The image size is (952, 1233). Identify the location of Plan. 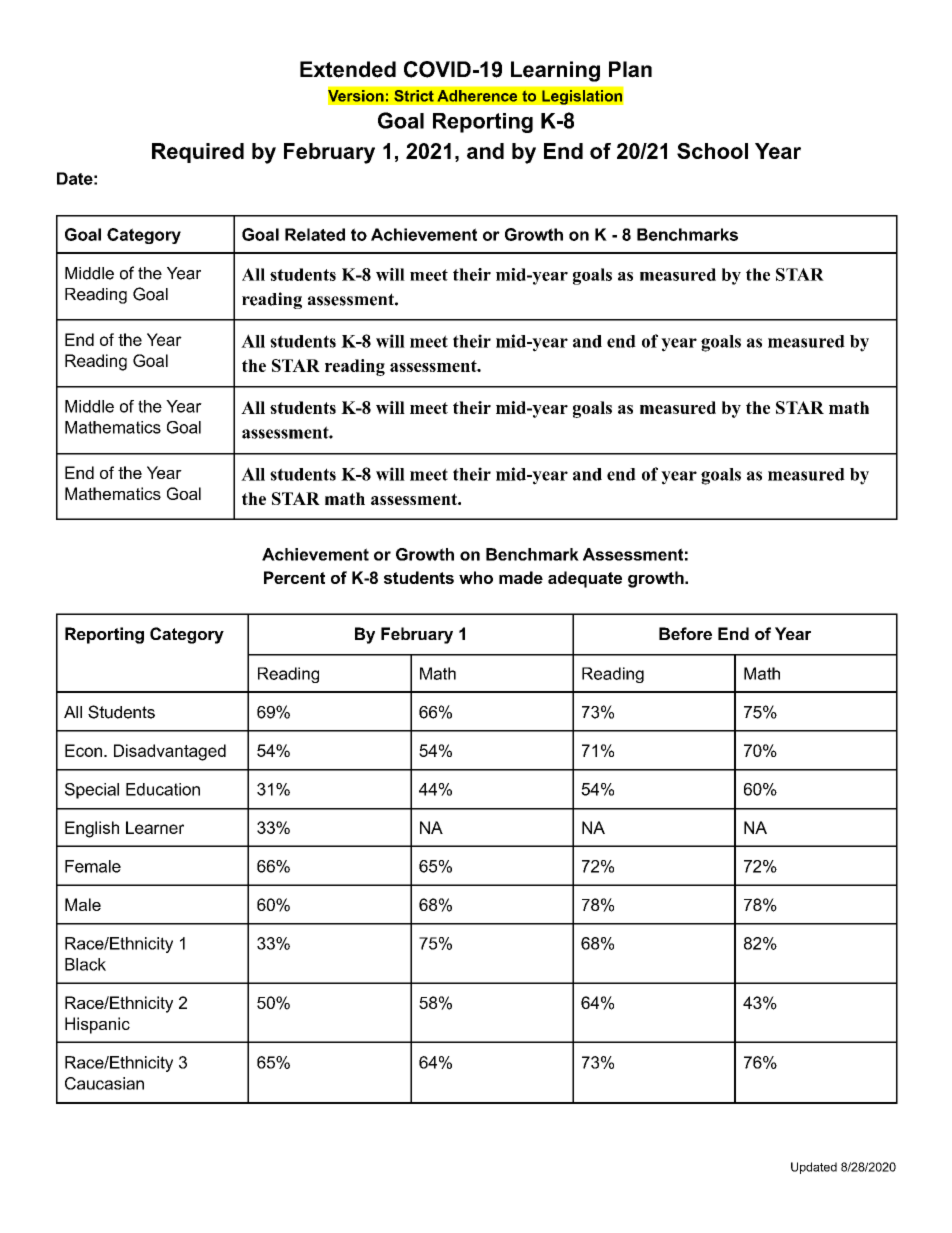
(630, 69).
